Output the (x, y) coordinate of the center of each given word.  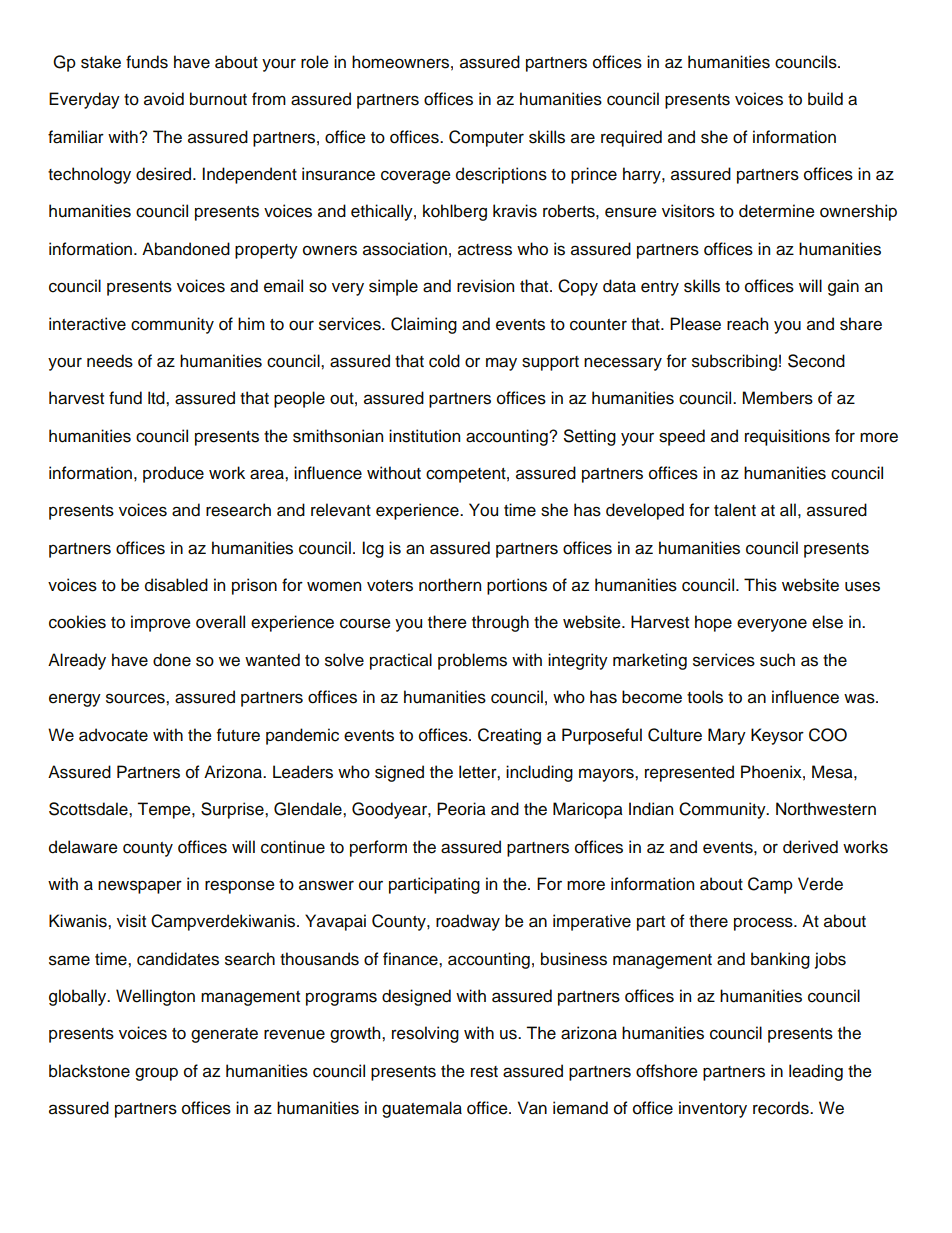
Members (778, 398)
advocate (113, 735)
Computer (486, 138)
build (825, 99)
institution (424, 436)
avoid (164, 99)
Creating (509, 736)
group (156, 1074)
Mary (727, 736)
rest (484, 1072)
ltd (157, 398)
